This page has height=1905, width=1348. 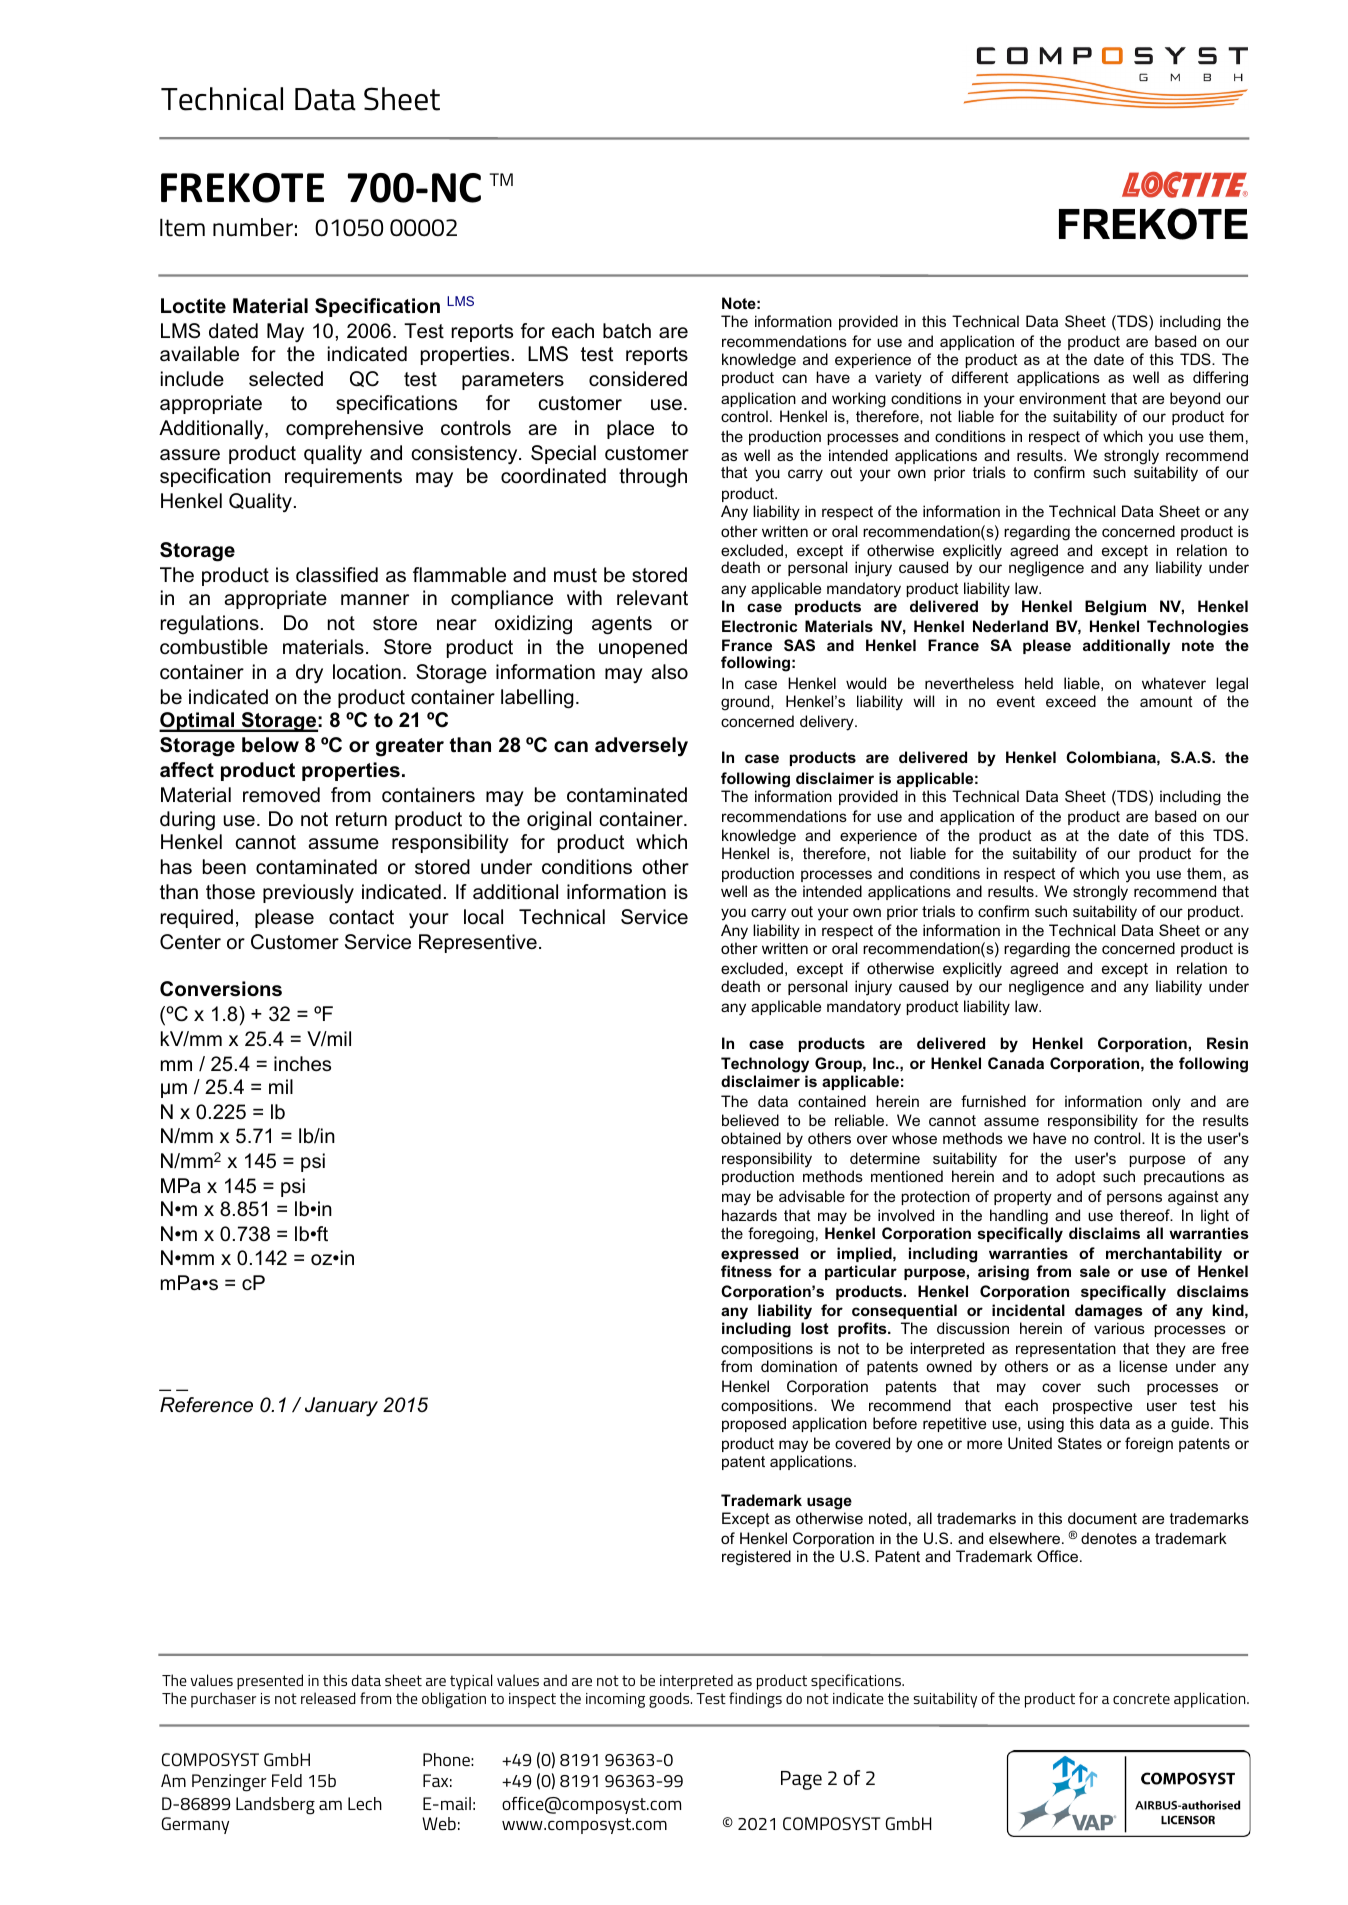 What do you see at coordinates (1095, 1271) in the page?
I see `sale` at bounding box center [1095, 1271].
